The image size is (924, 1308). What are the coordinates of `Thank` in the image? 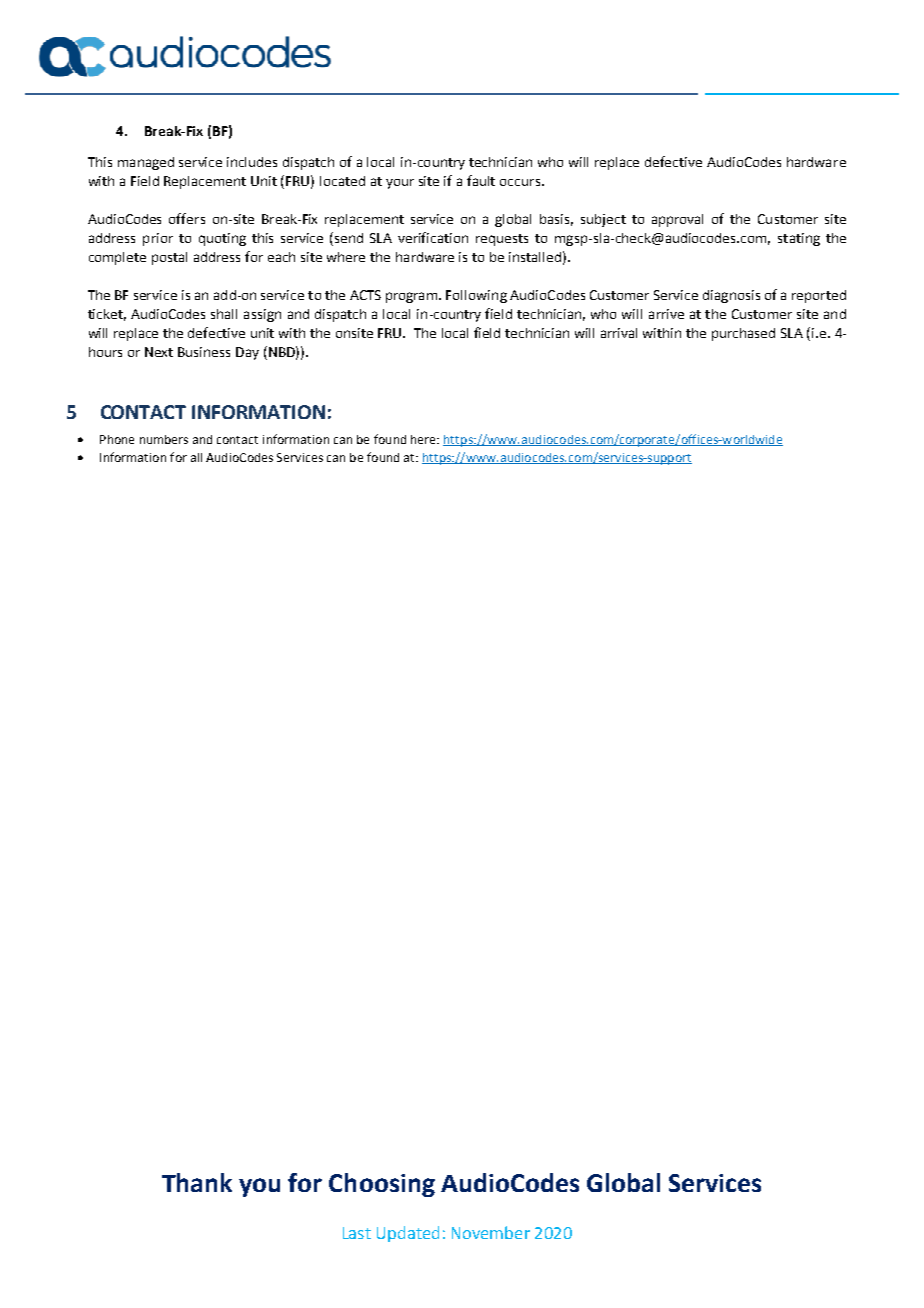 It's located at (197, 1182).
